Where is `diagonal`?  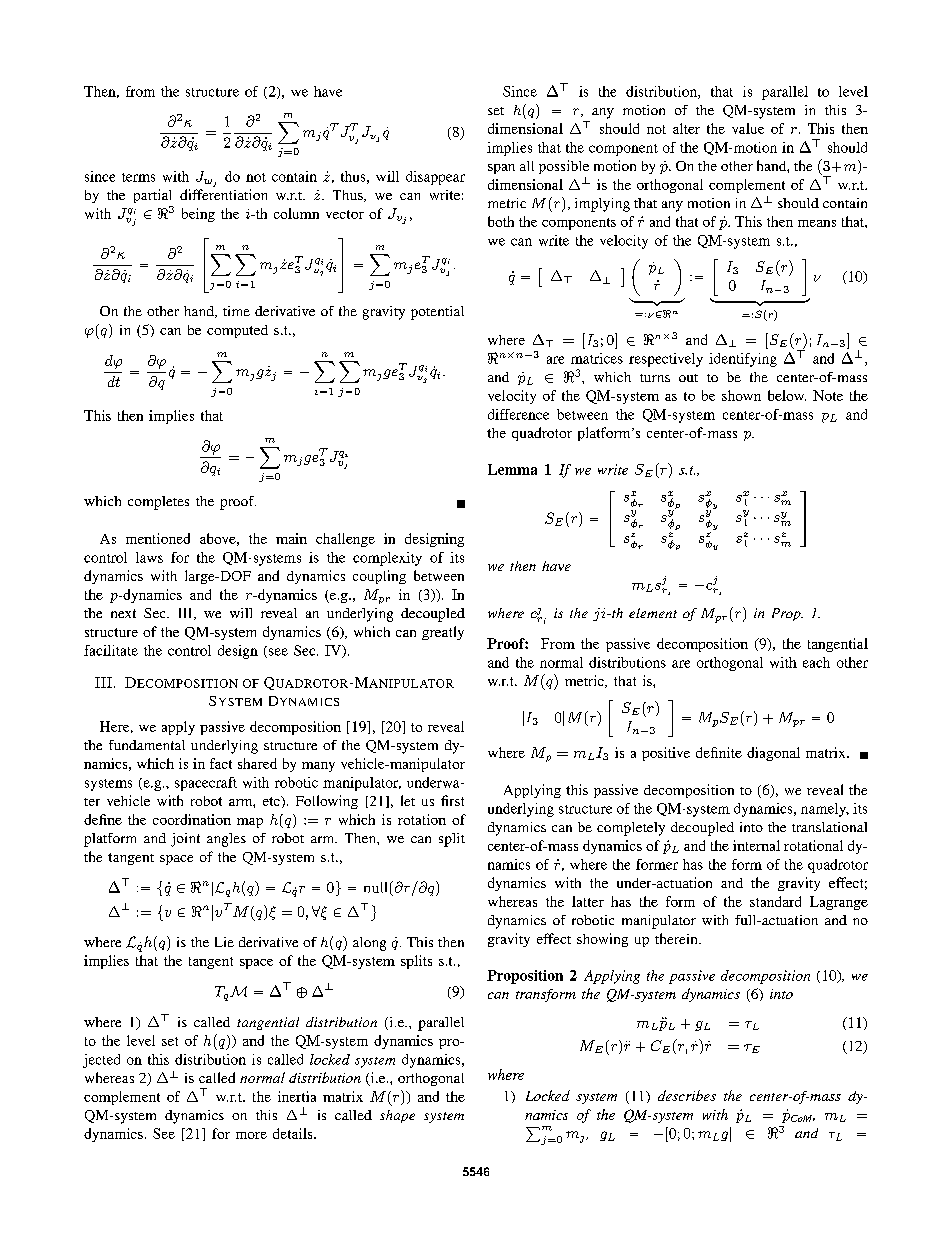 diagonal is located at coordinates (773, 754).
